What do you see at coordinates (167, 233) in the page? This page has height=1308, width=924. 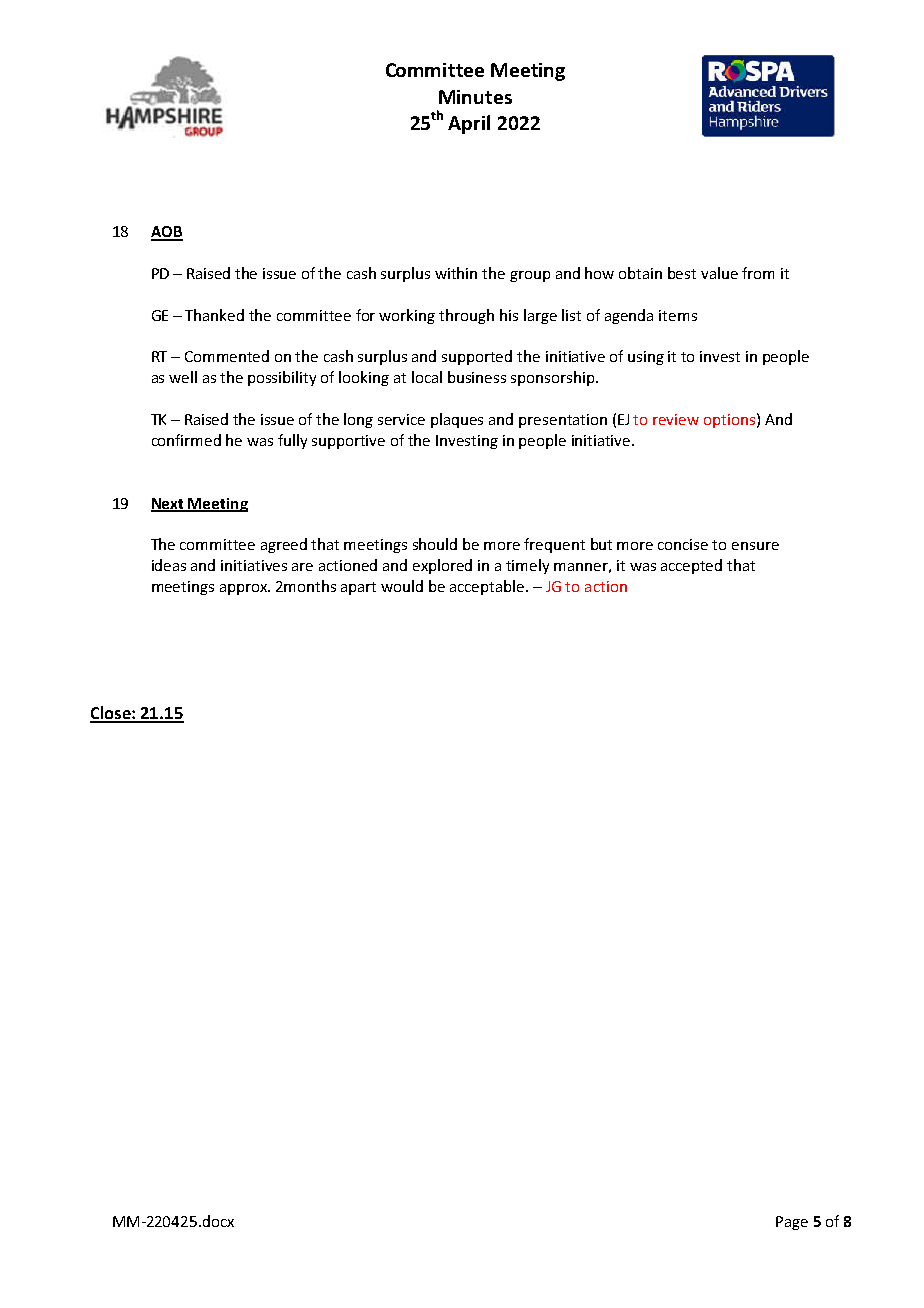 I see `AOB` at bounding box center [167, 233].
